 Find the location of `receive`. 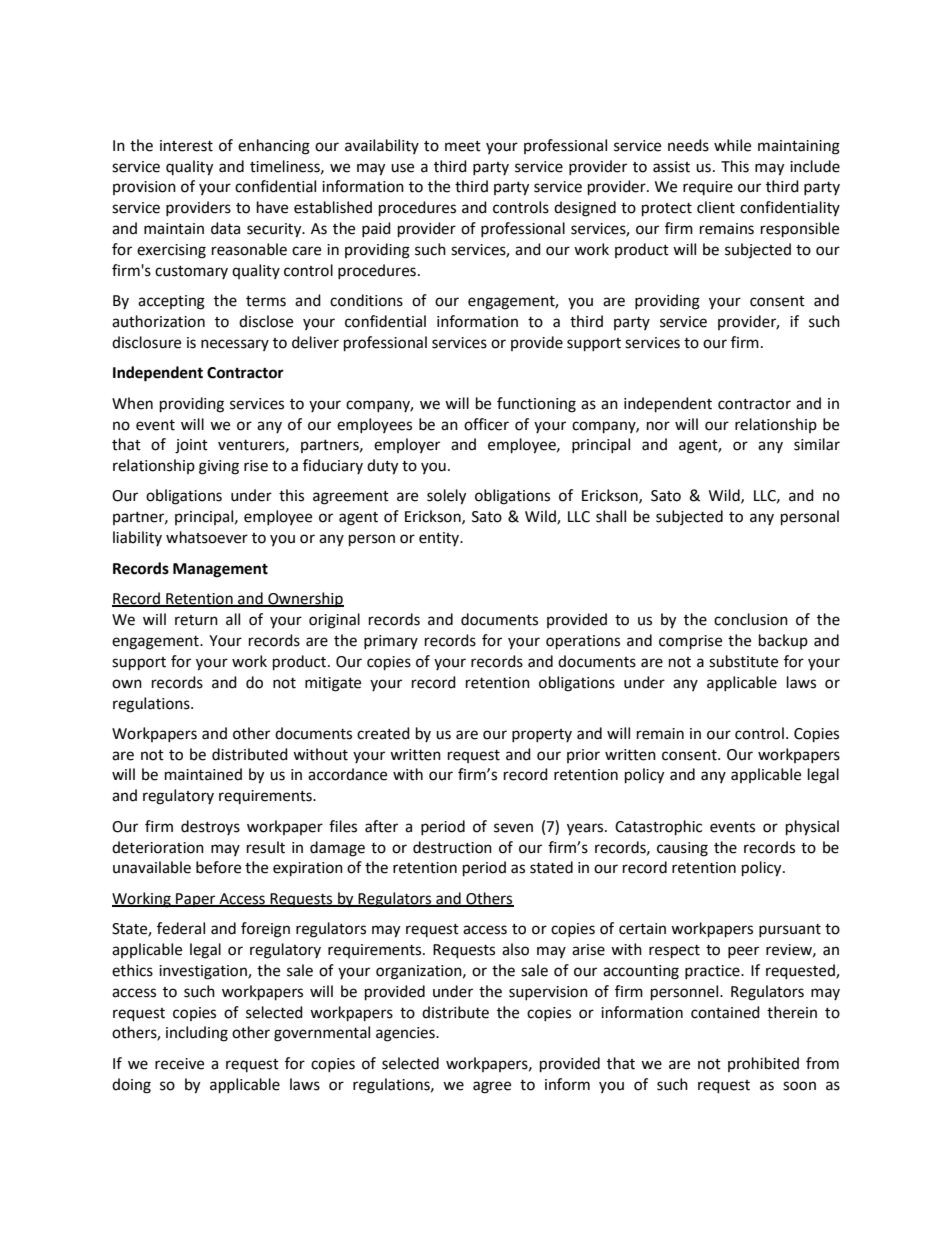

receive is located at coordinates (179, 1064).
